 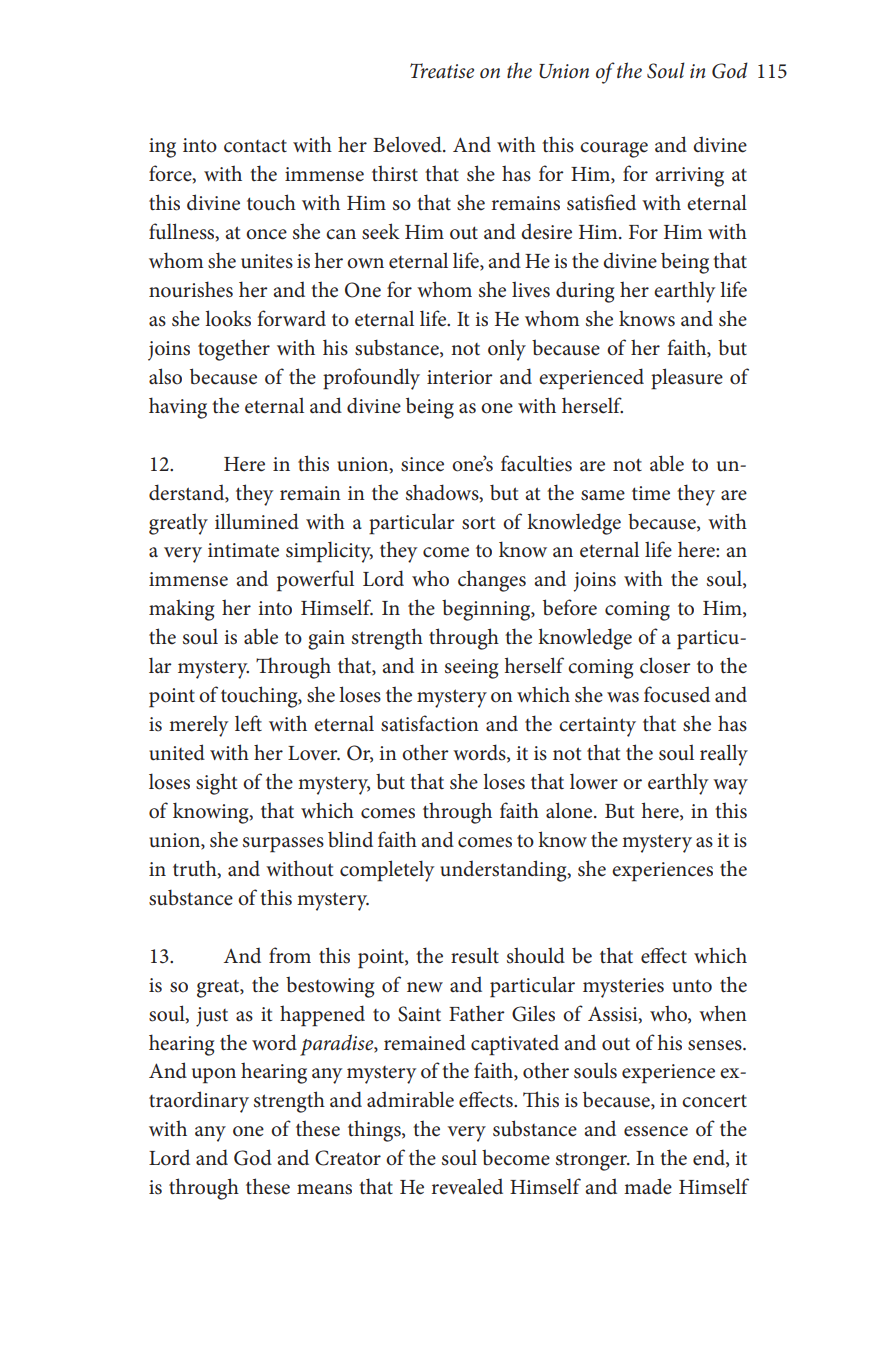 What do you see at coordinates (255, 146) in the screenshot?
I see `contact` at bounding box center [255, 146].
